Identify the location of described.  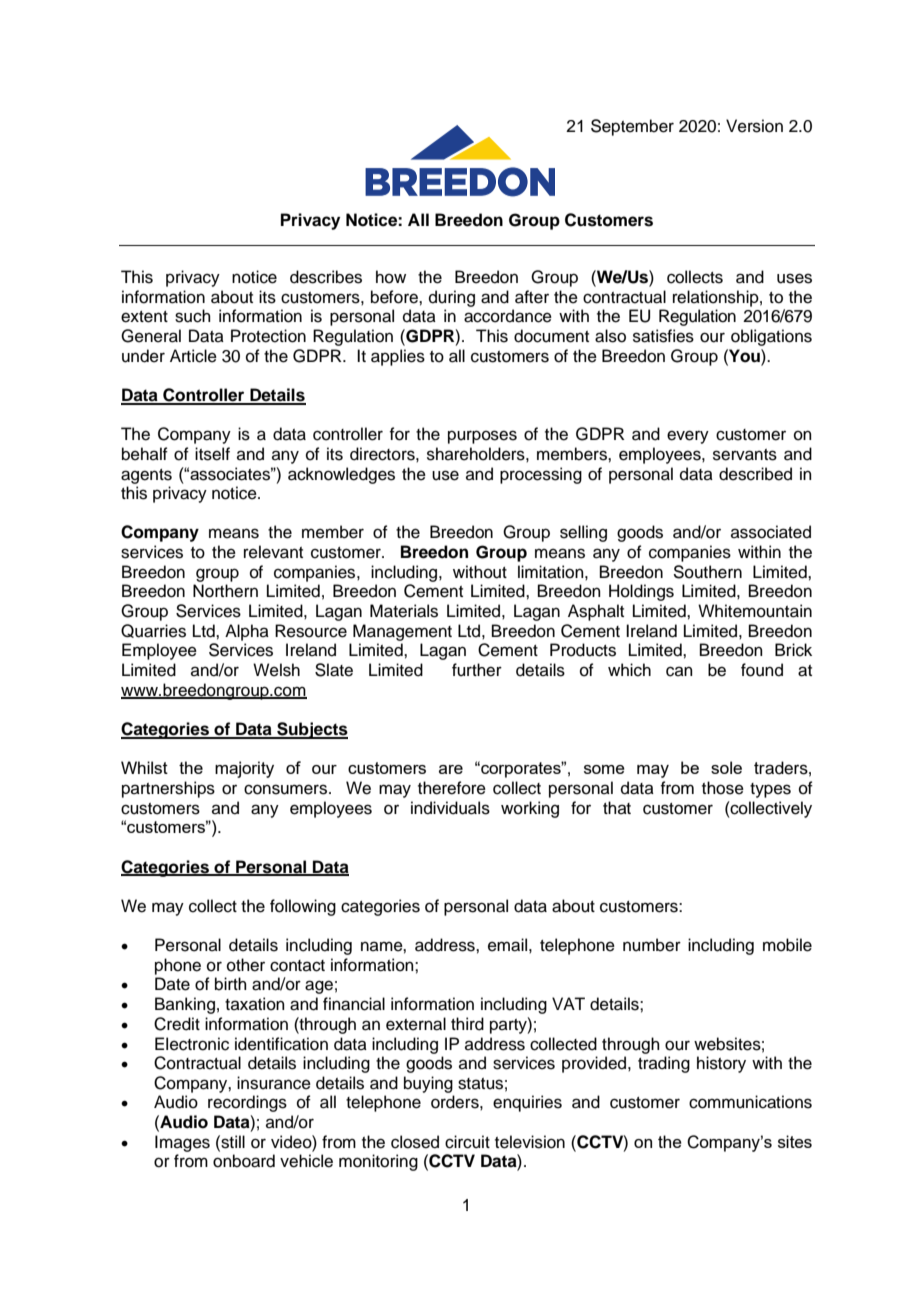
(755, 474).
